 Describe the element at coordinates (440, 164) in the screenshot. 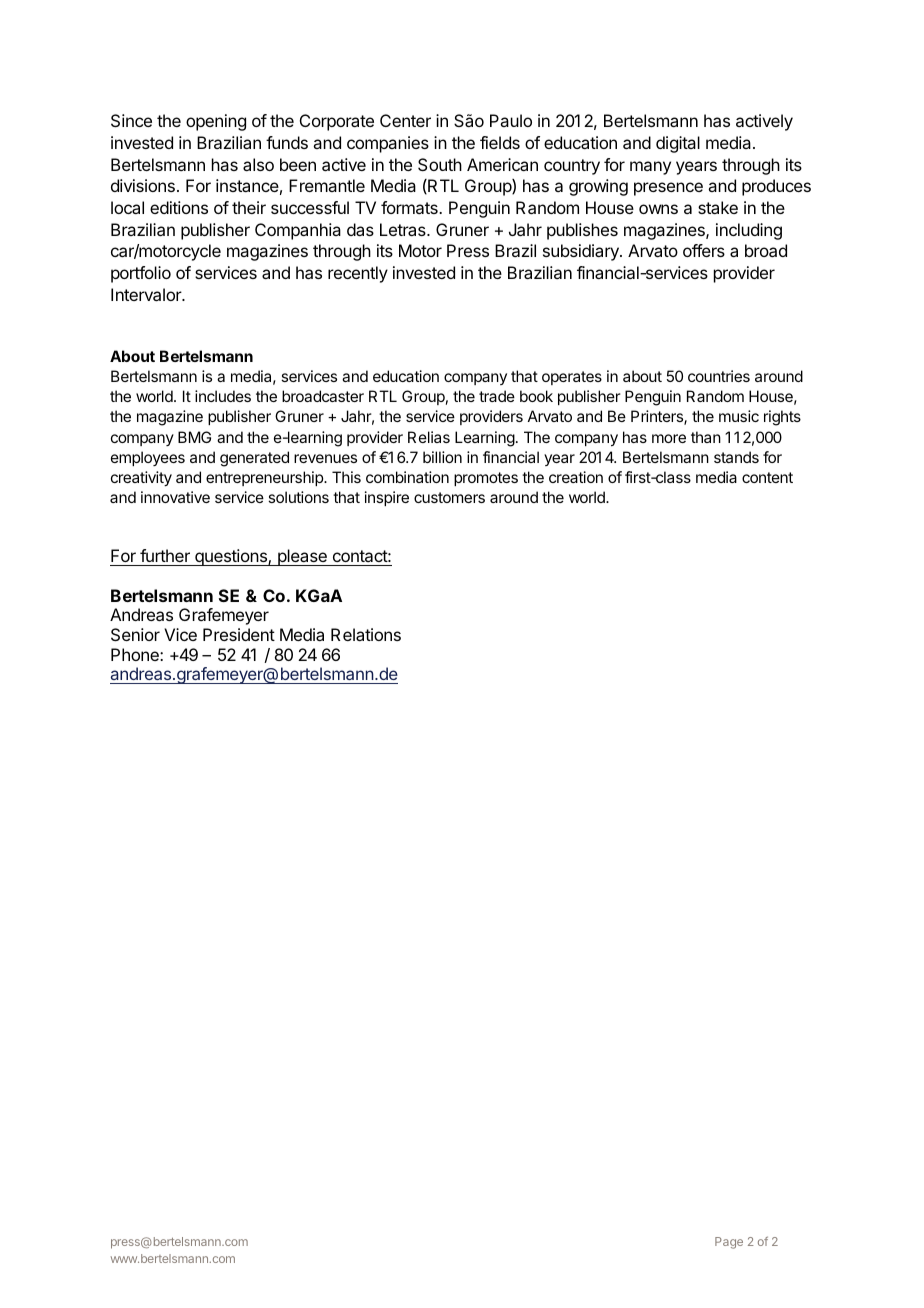

I see `South` at that location.
